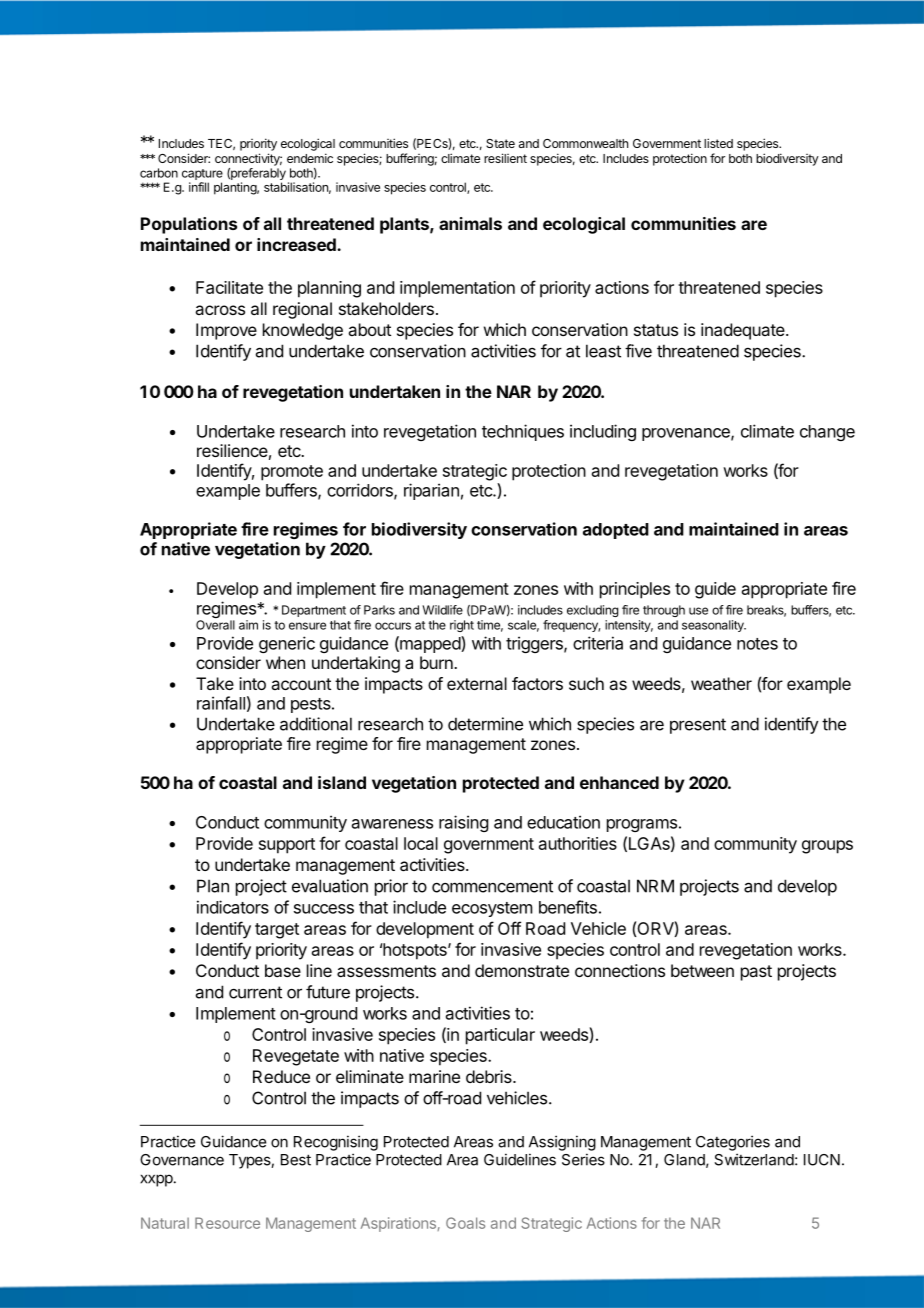 Image resolution: width=924 pixels, height=1308 pixels. I want to click on current, so click(255, 992).
